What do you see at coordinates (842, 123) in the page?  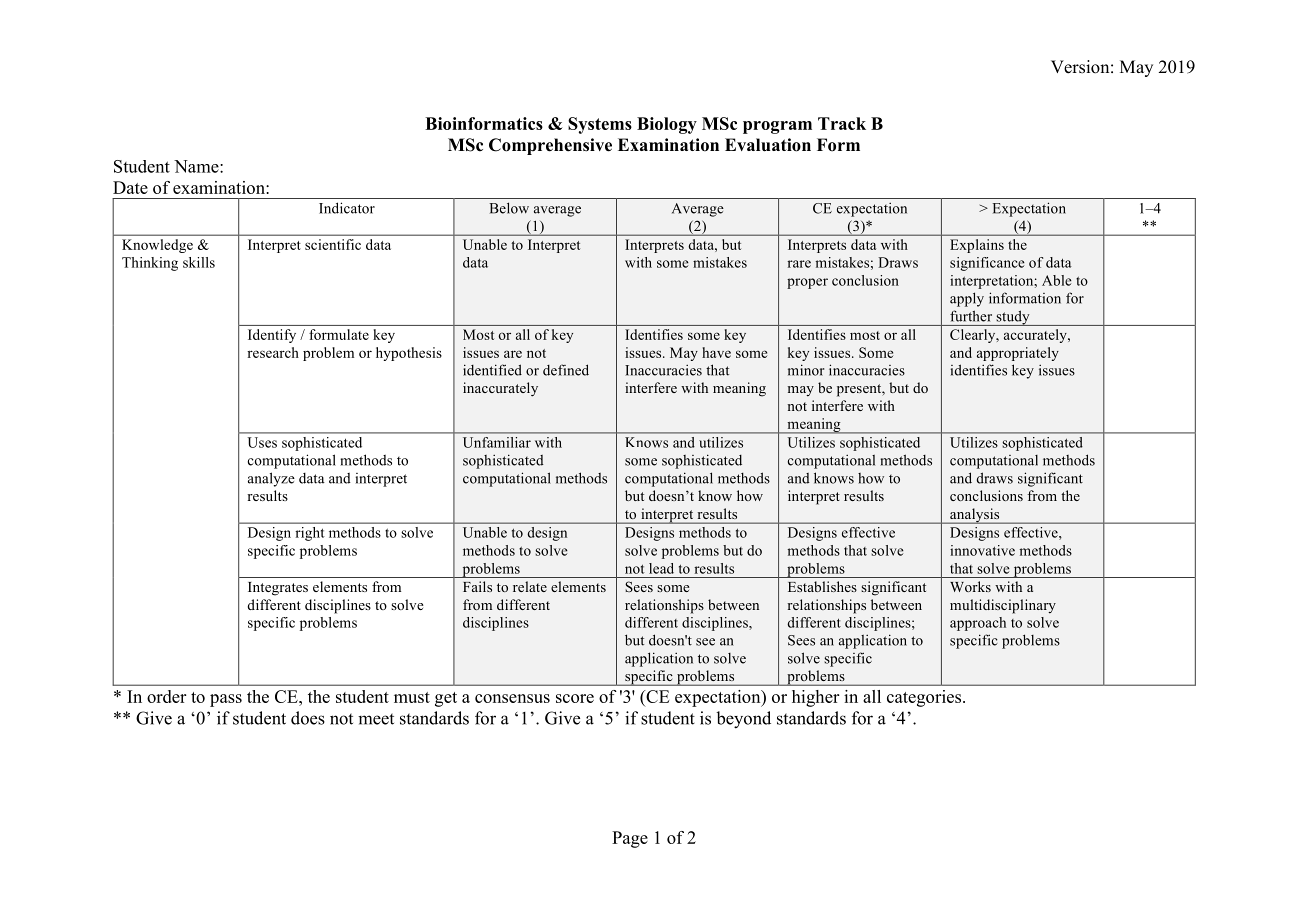 I see `Track` at bounding box center [842, 123].
